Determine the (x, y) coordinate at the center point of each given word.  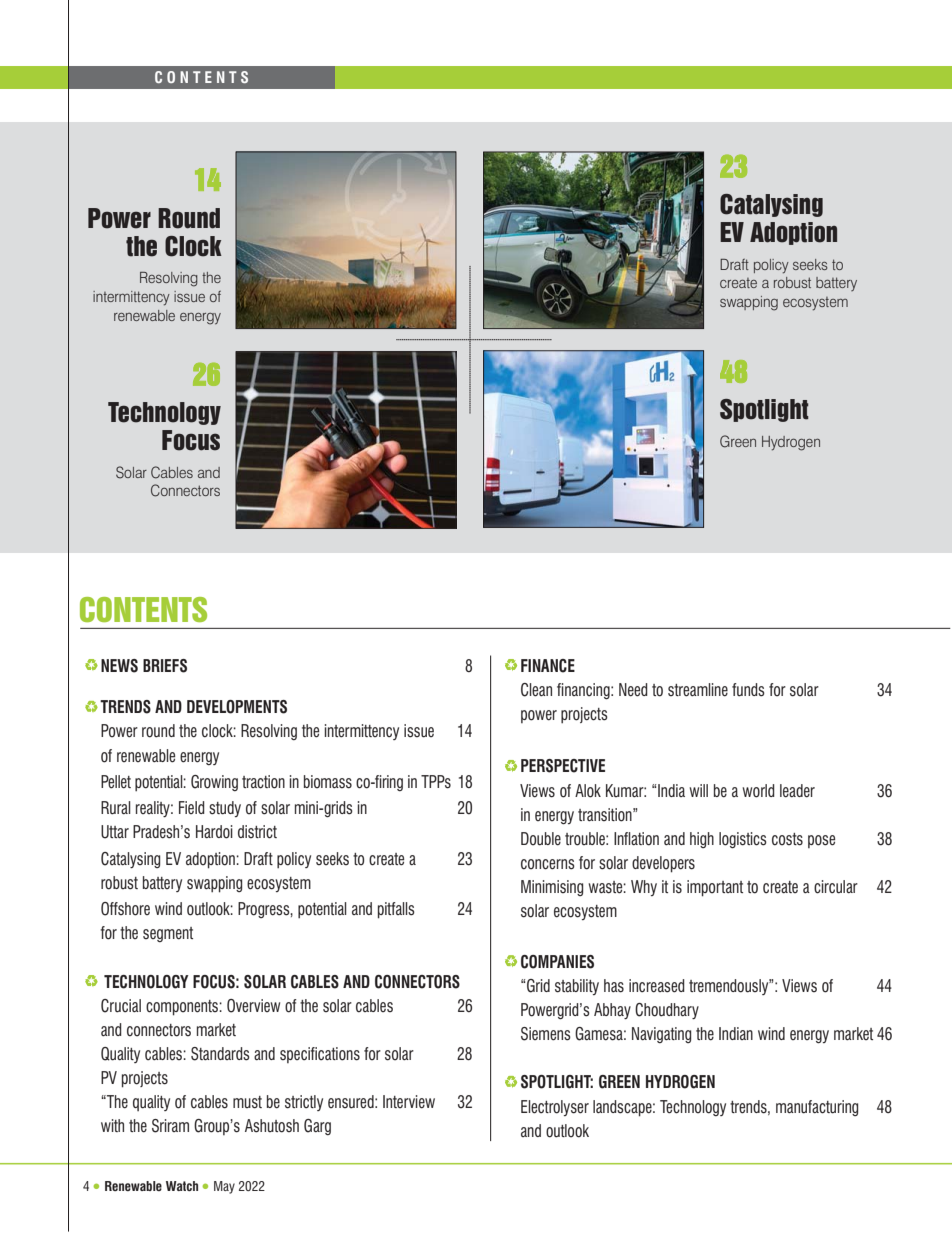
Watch (182, 1186)
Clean (536, 690)
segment (168, 934)
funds (748, 690)
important (715, 888)
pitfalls (396, 910)
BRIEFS (165, 666)
